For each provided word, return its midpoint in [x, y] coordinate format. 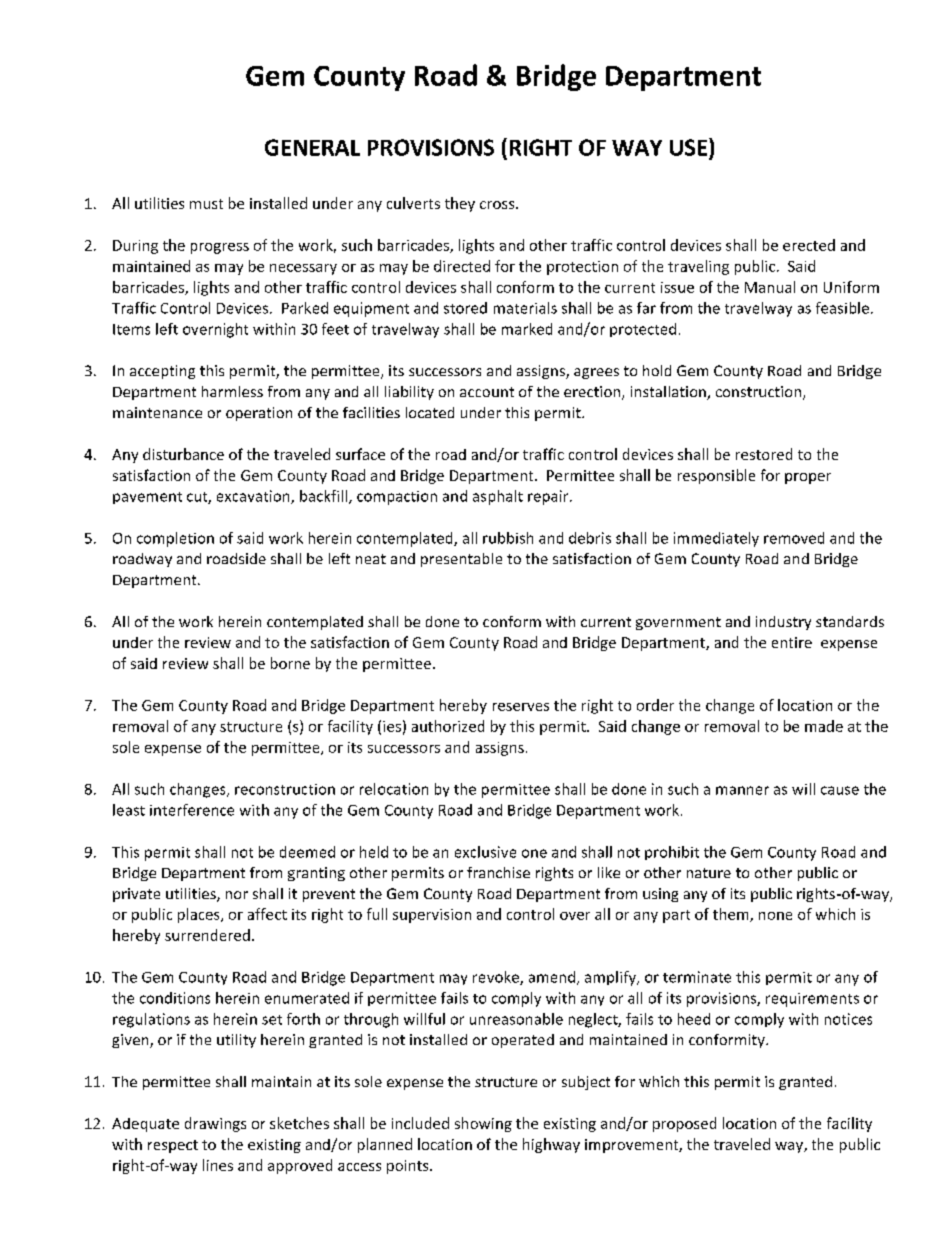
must [206, 204]
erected [809, 245]
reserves [521, 707]
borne [290, 663]
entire [792, 642]
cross [498, 205]
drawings [215, 1124]
